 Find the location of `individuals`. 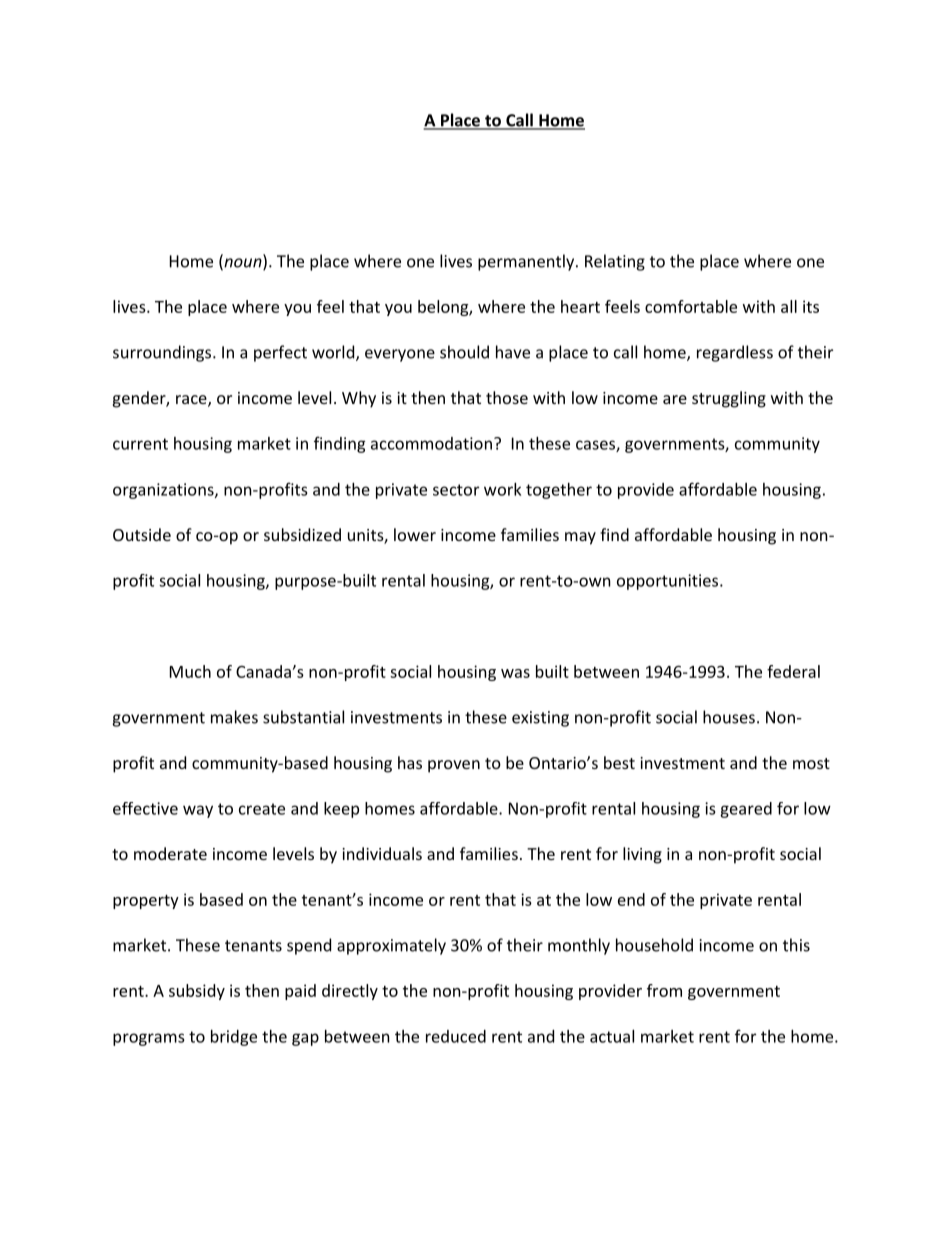

individuals is located at coordinates (382, 853).
